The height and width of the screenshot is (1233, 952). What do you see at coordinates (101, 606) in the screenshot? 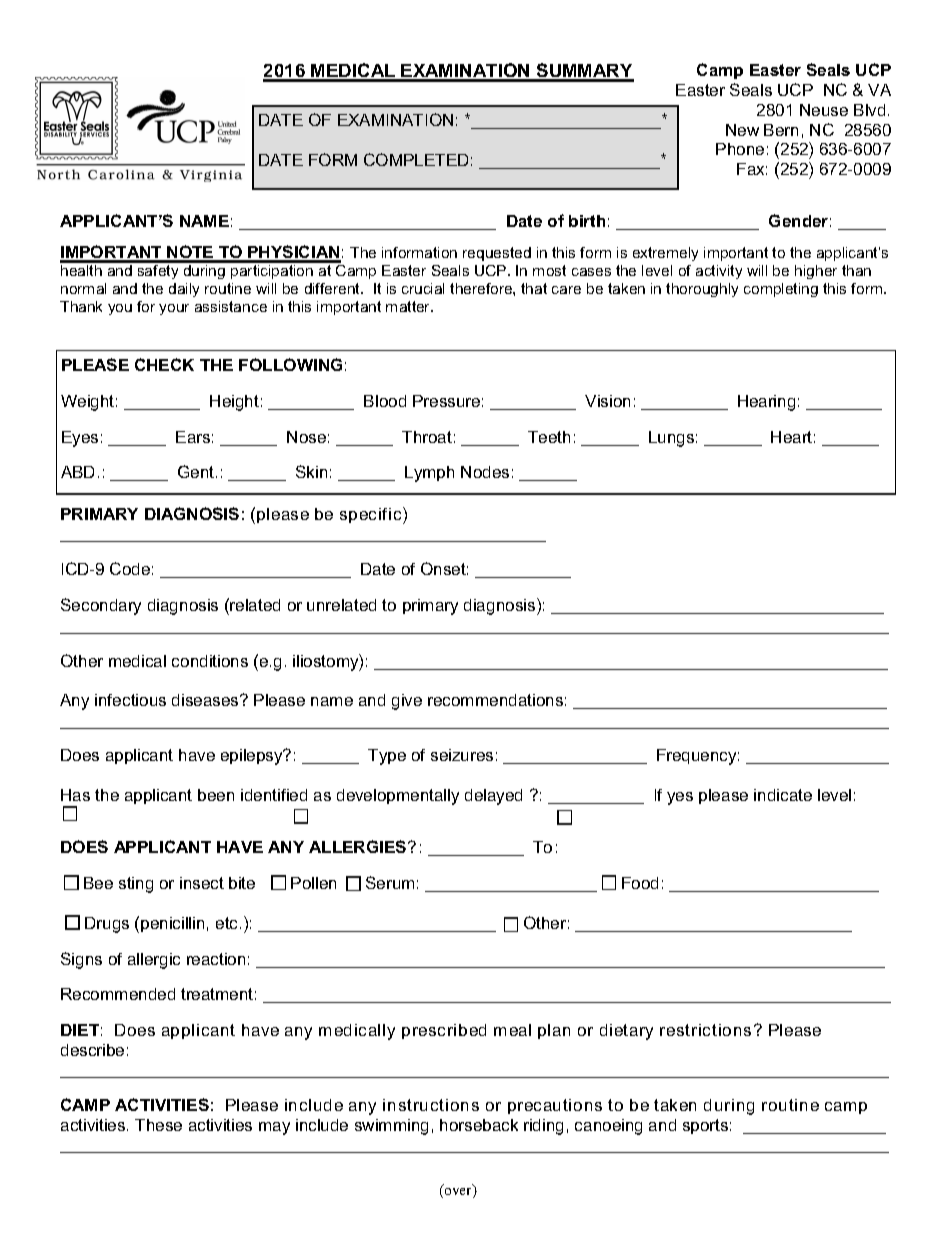
I see `Secondary` at bounding box center [101, 606].
